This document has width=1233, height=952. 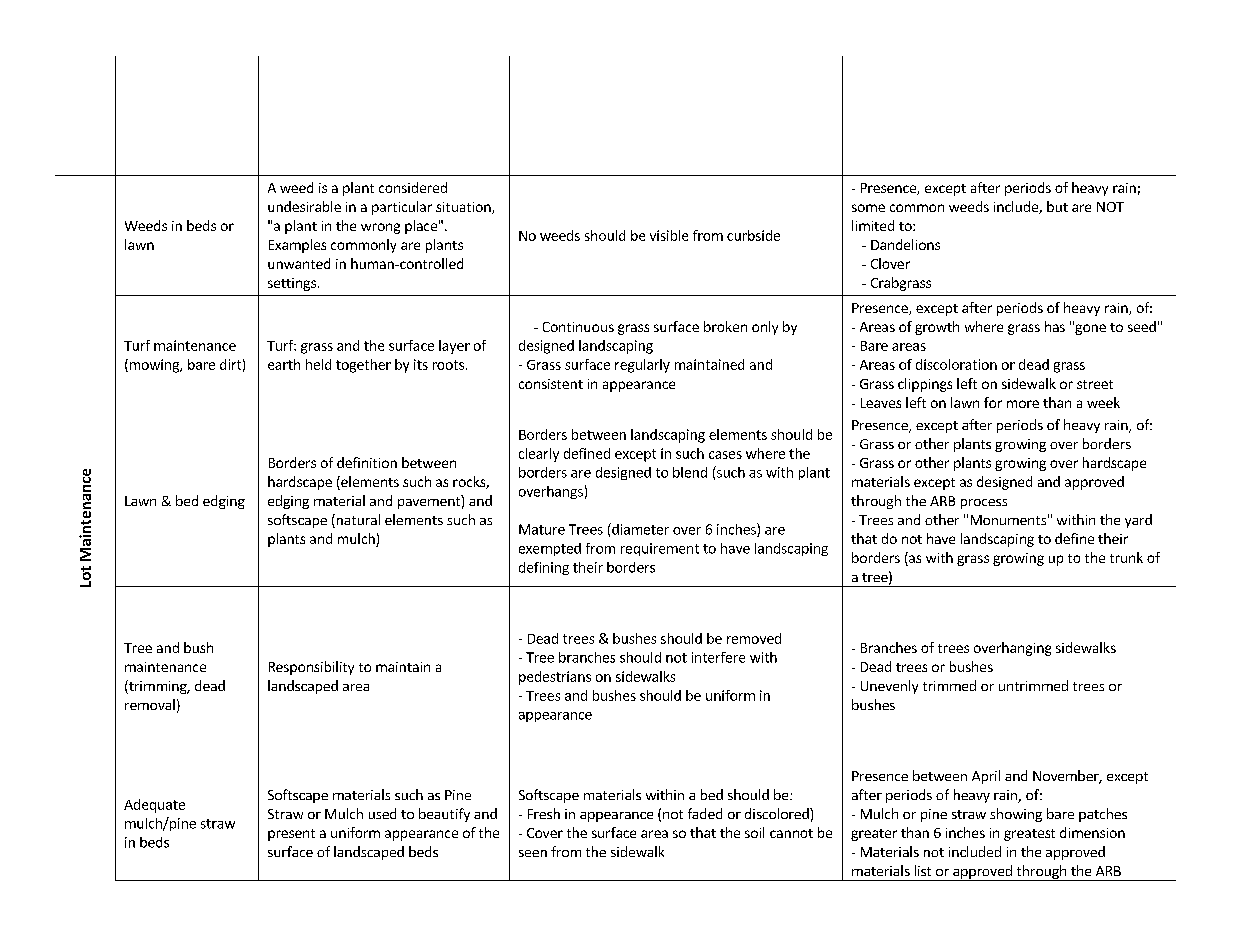 What do you see at coordinates (311, 668) in the document?
I see `Responsibility` at bounding box center [311, 668].
